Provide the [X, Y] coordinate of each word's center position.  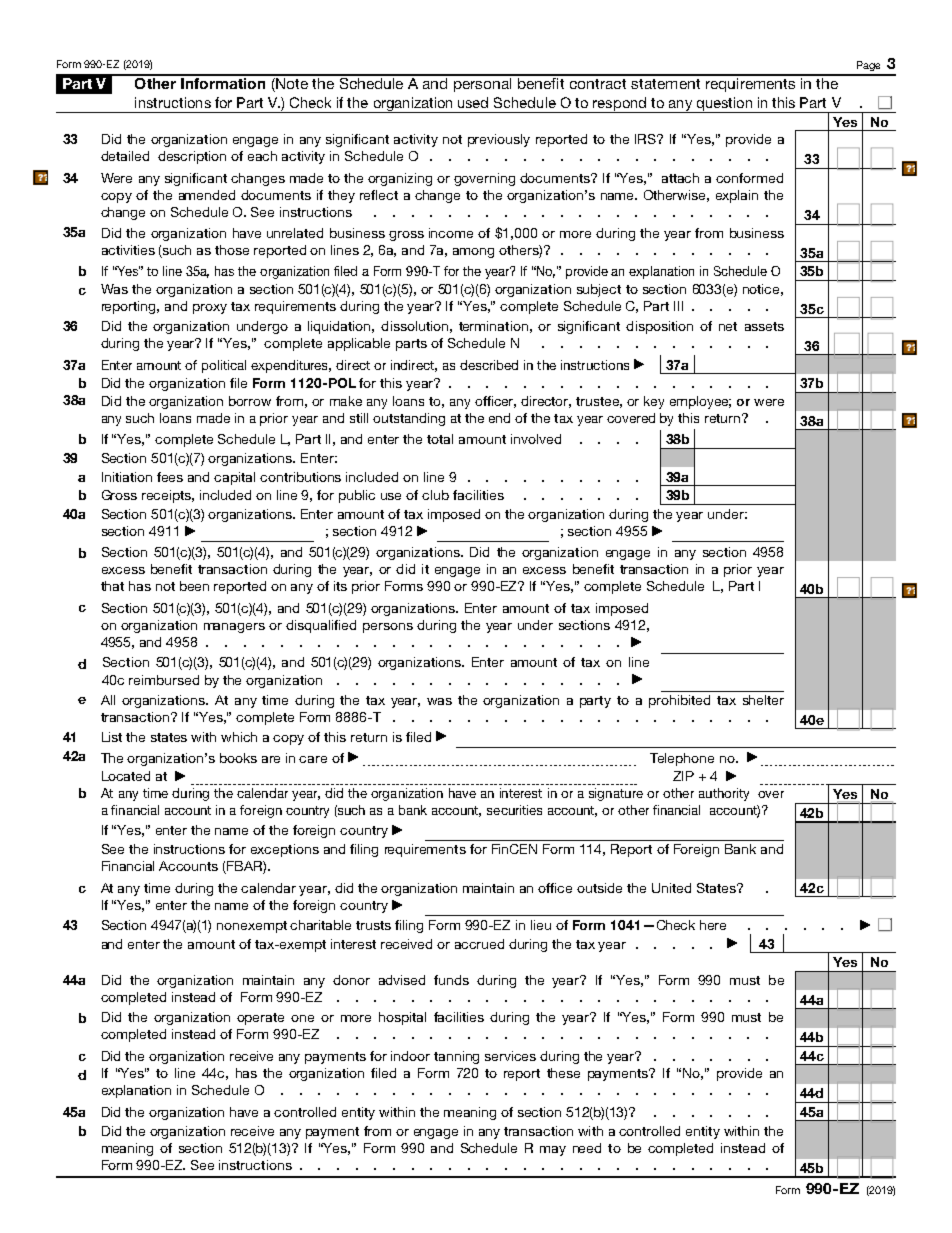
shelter [763, 700]
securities [514, 810]
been [194, 586]
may [553, 1151]
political [224, 366]
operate [260, 1019]
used [473, 102]
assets [764, 326]
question [724, 105]
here [713, 925]
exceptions [285, 850]
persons [388, 628]
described [489, 365]
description [192, 157]
